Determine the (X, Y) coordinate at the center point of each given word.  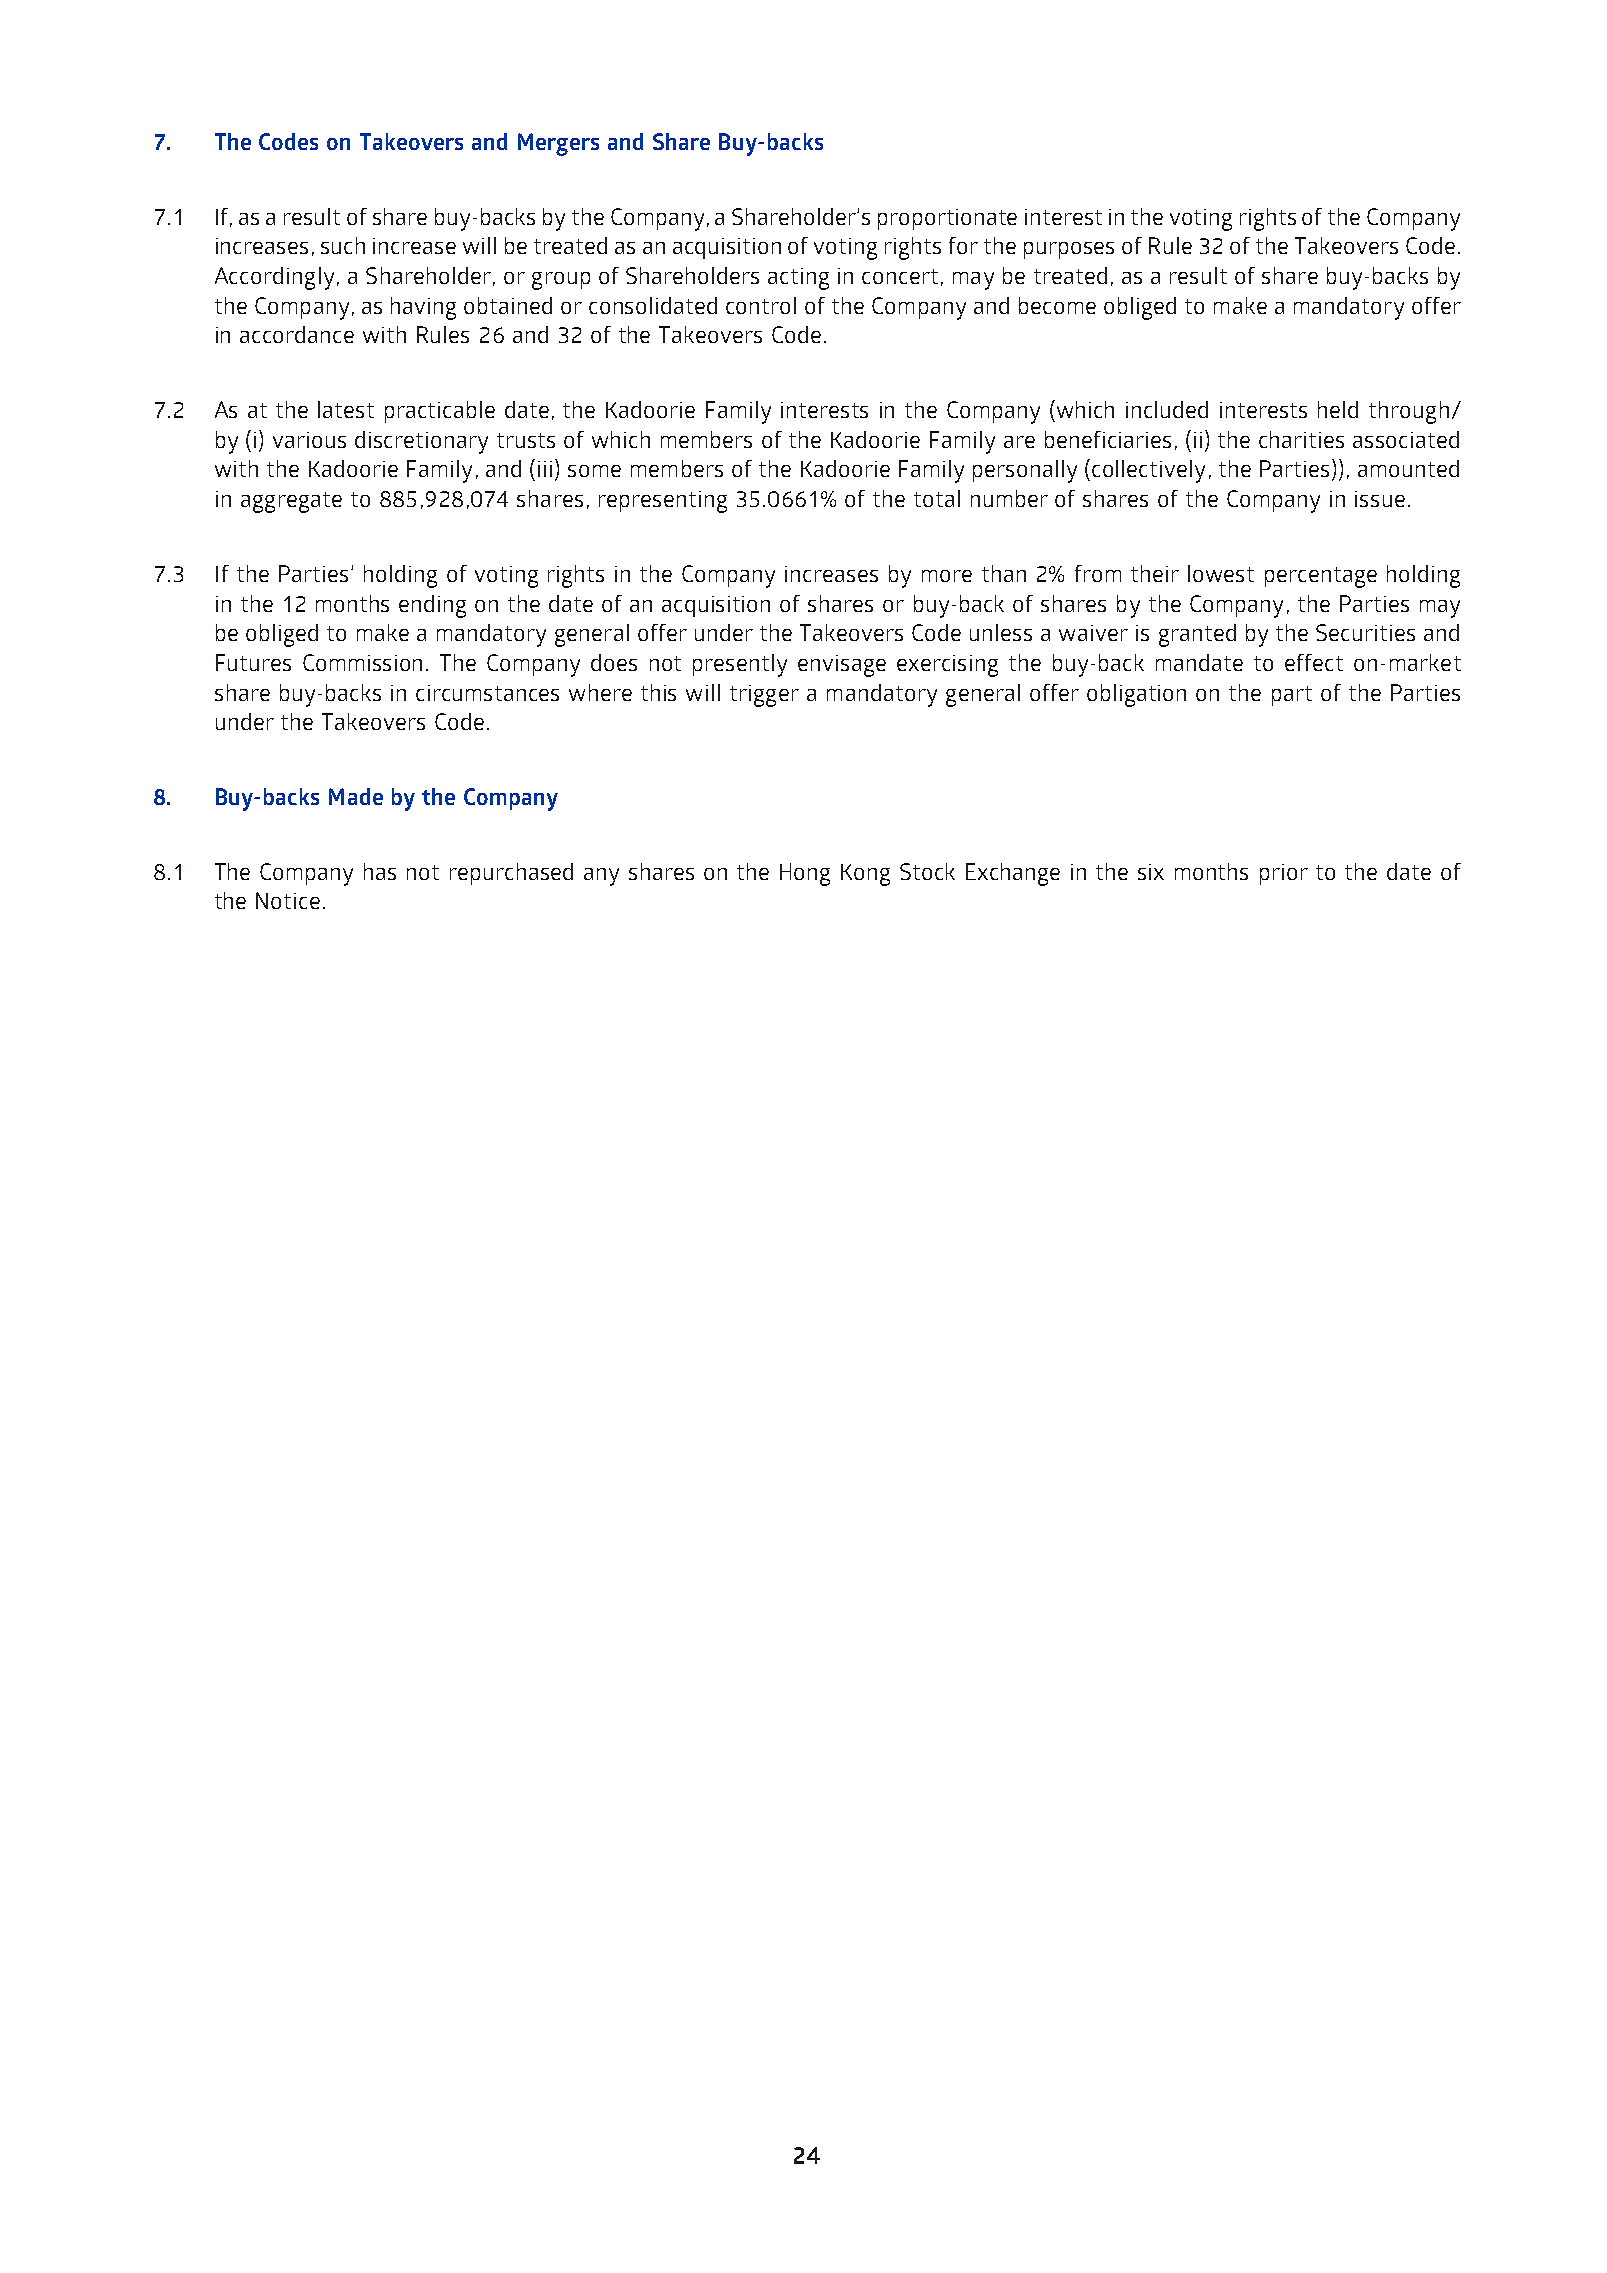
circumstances (487, 693)
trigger (764, 696)
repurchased (511, 874)
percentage (1321, 577)
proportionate (947, 219)
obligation (1136, 695)
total (937, 498)
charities (1301, 439)
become (1057, 305)
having (423, 308)
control (761, 305)
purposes (1069, 250)
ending (432, 606)
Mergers (558, 144)
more (947, 576)
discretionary (421, 442)
